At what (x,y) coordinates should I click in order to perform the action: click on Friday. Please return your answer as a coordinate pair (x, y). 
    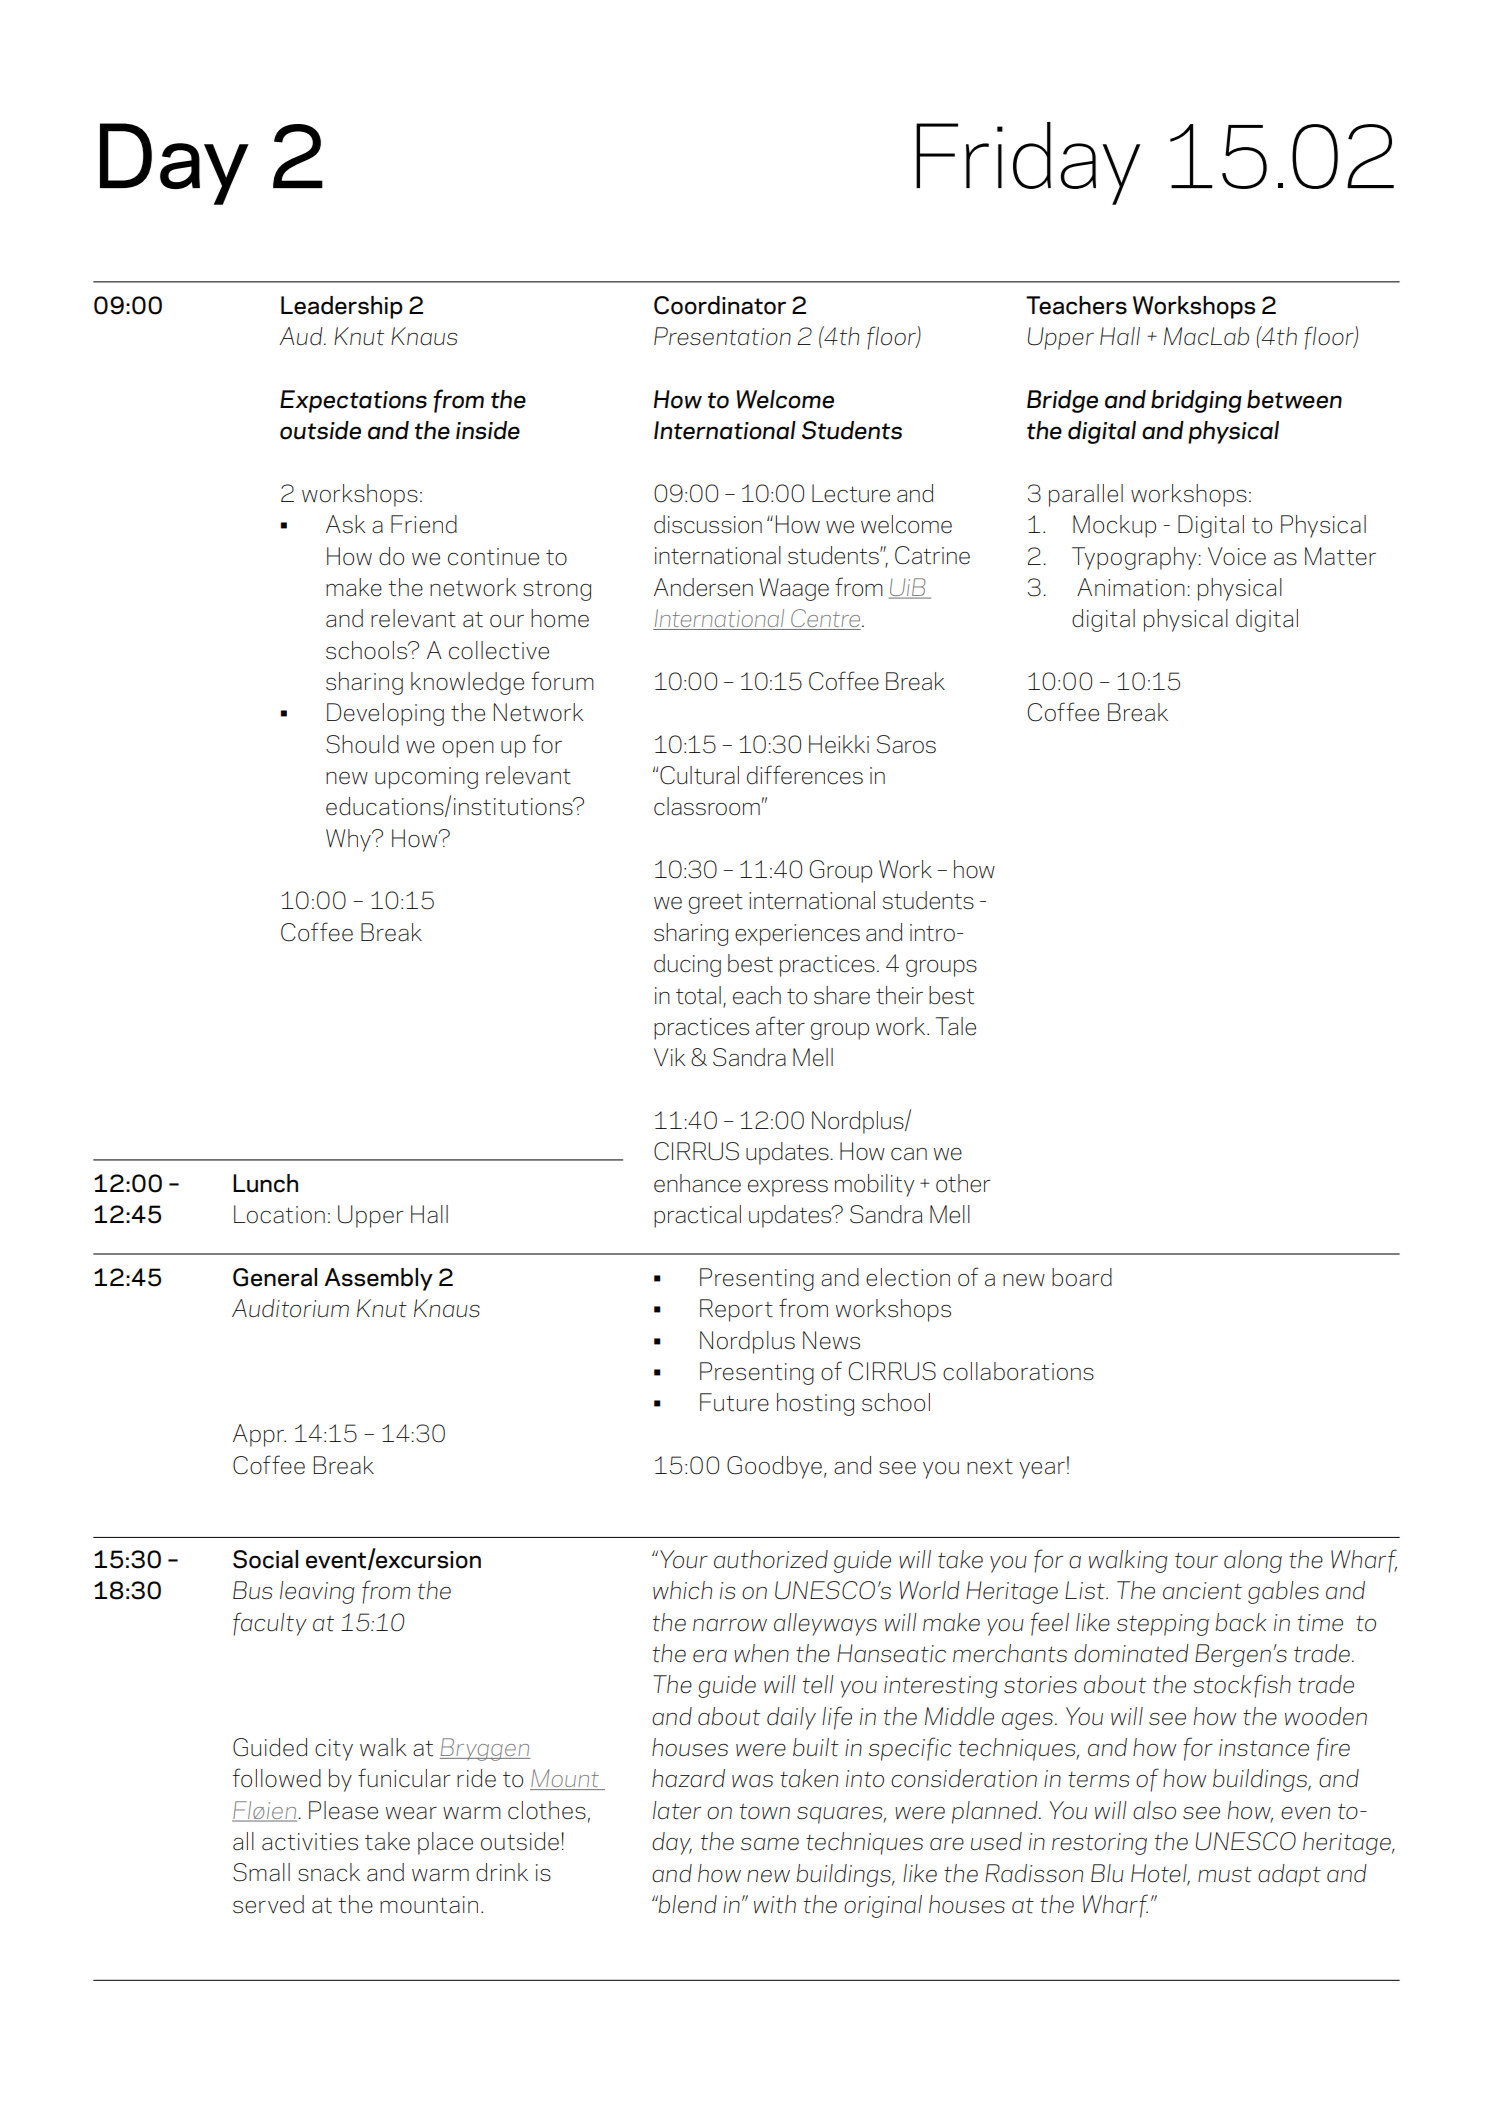
    Looking at the image, I should click on (1028, 163).
